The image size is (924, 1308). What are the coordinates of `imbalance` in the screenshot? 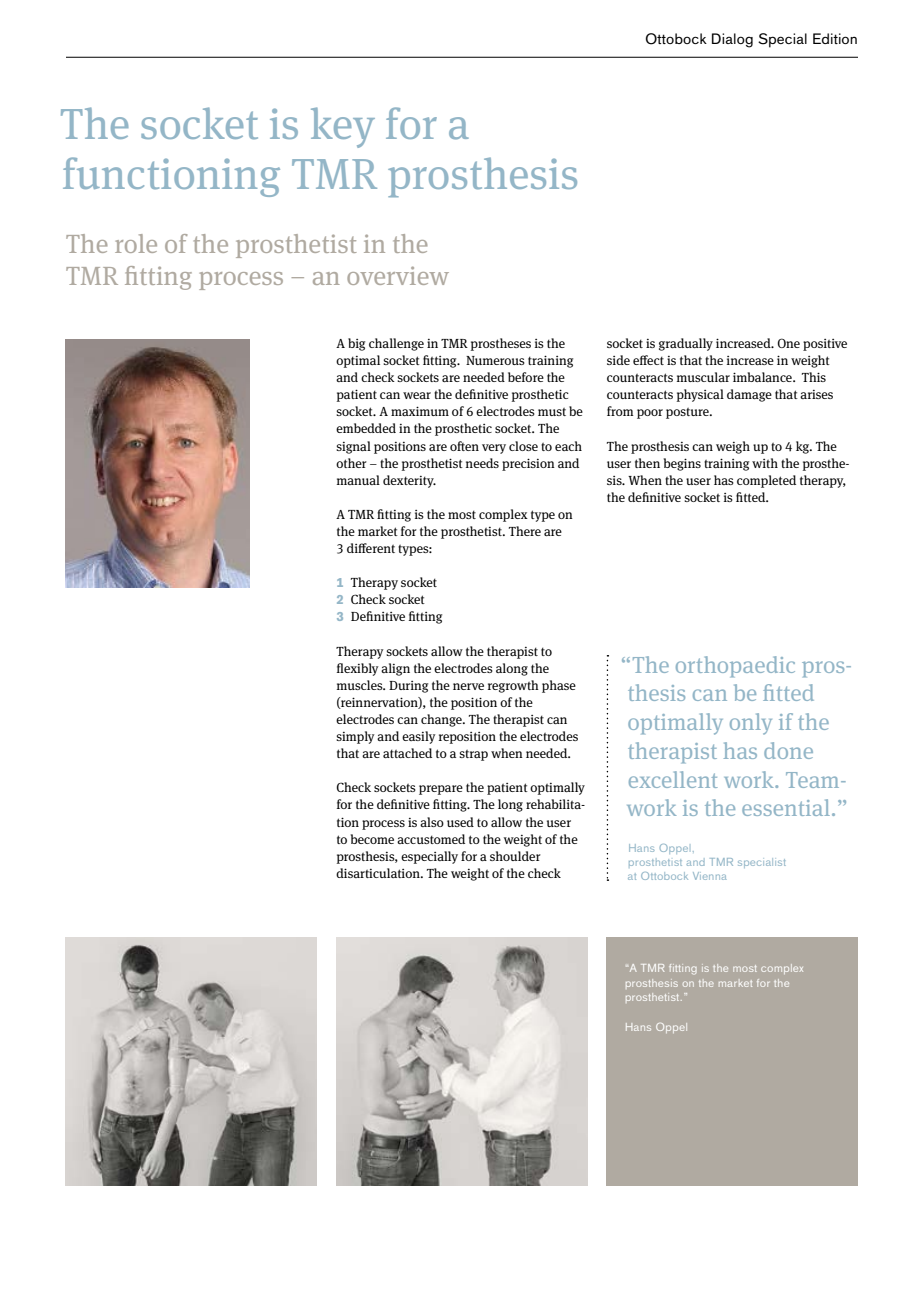 It's located at (763, 377).
